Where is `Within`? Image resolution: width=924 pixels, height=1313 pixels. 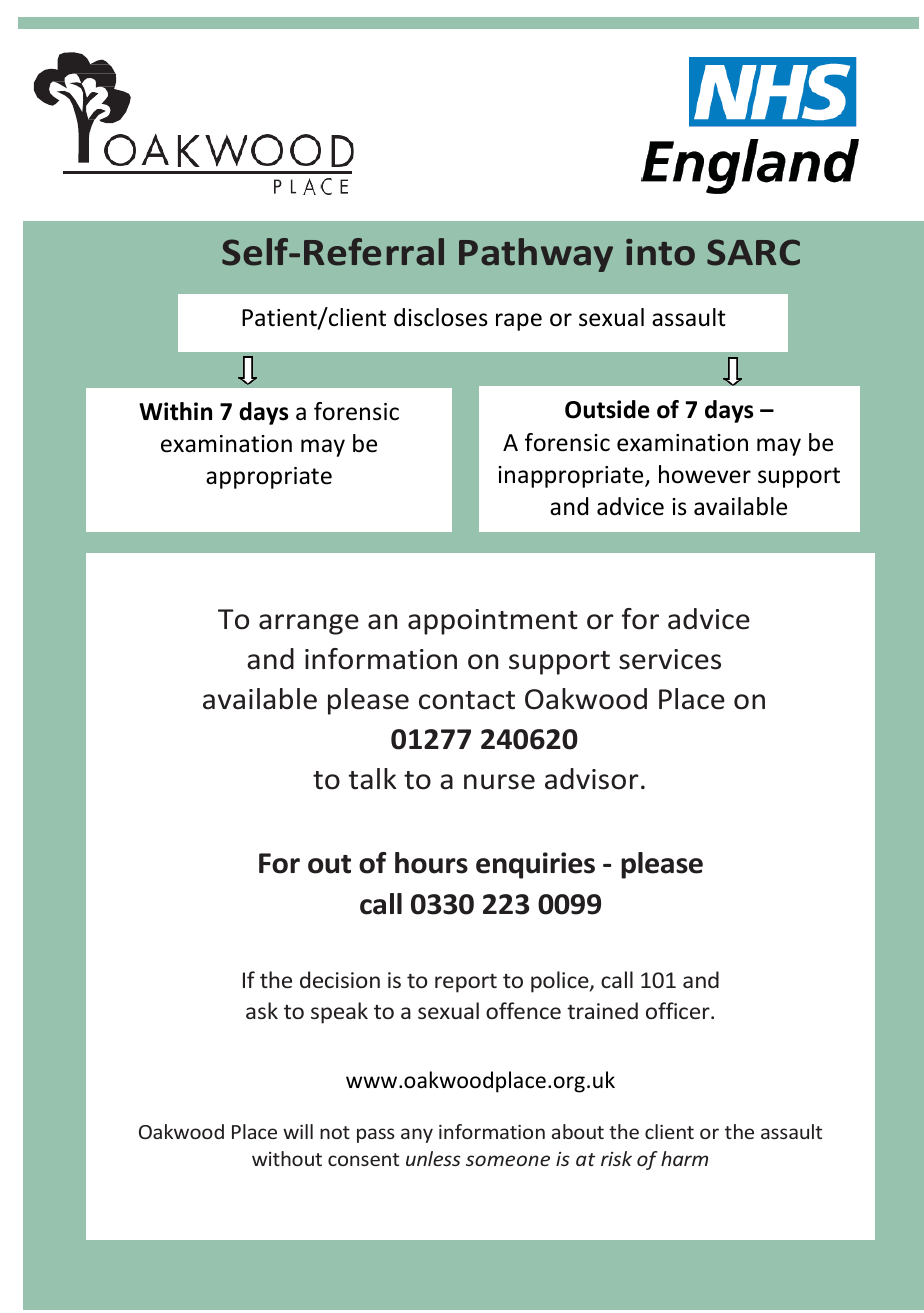
Within is located at coordinates (175, 411).
